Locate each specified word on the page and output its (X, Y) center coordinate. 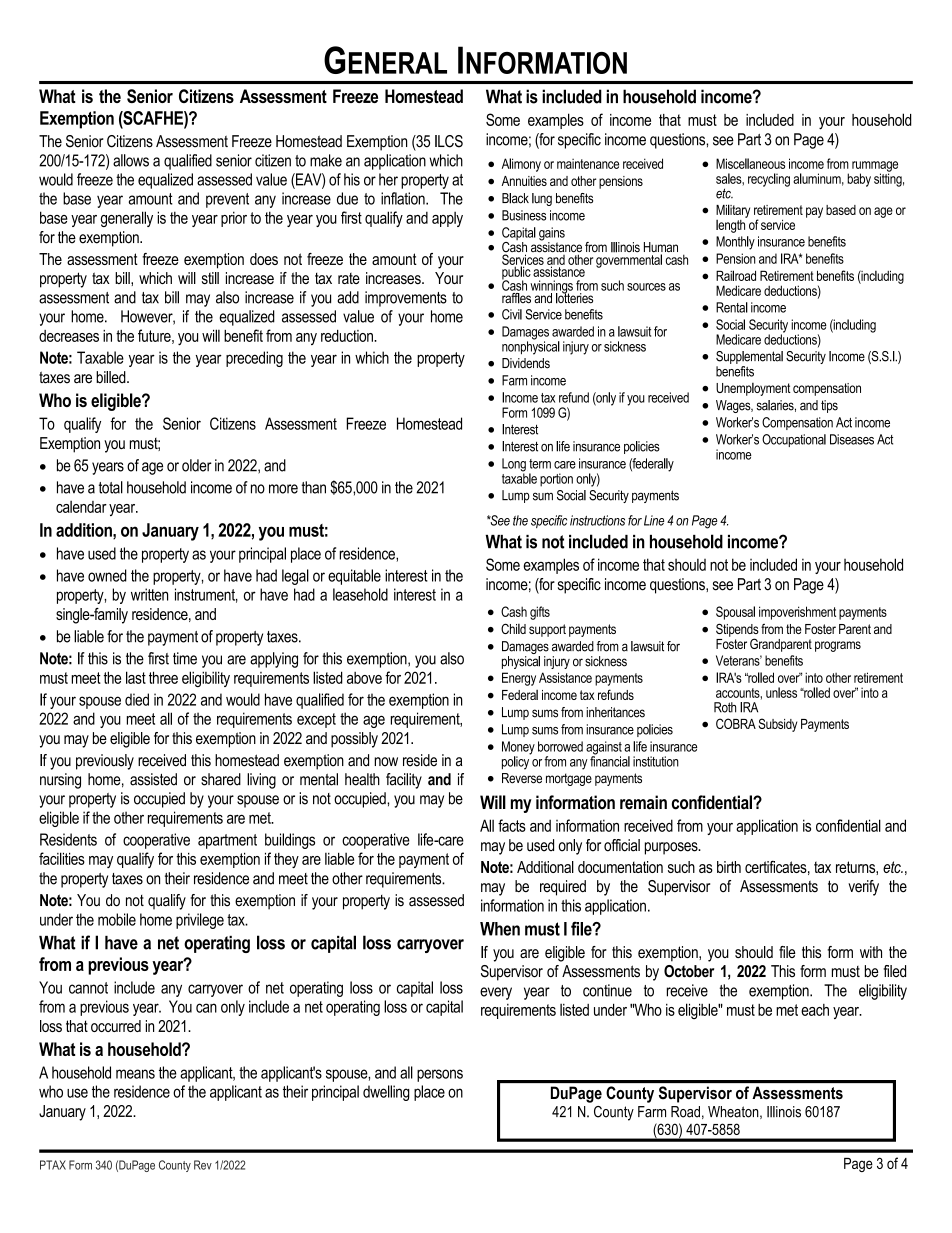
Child (513, 628)
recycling (769, 180)
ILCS (449, 141)
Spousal (735, 613)
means (135, 1074)
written (149, 594)
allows (131, 160)
